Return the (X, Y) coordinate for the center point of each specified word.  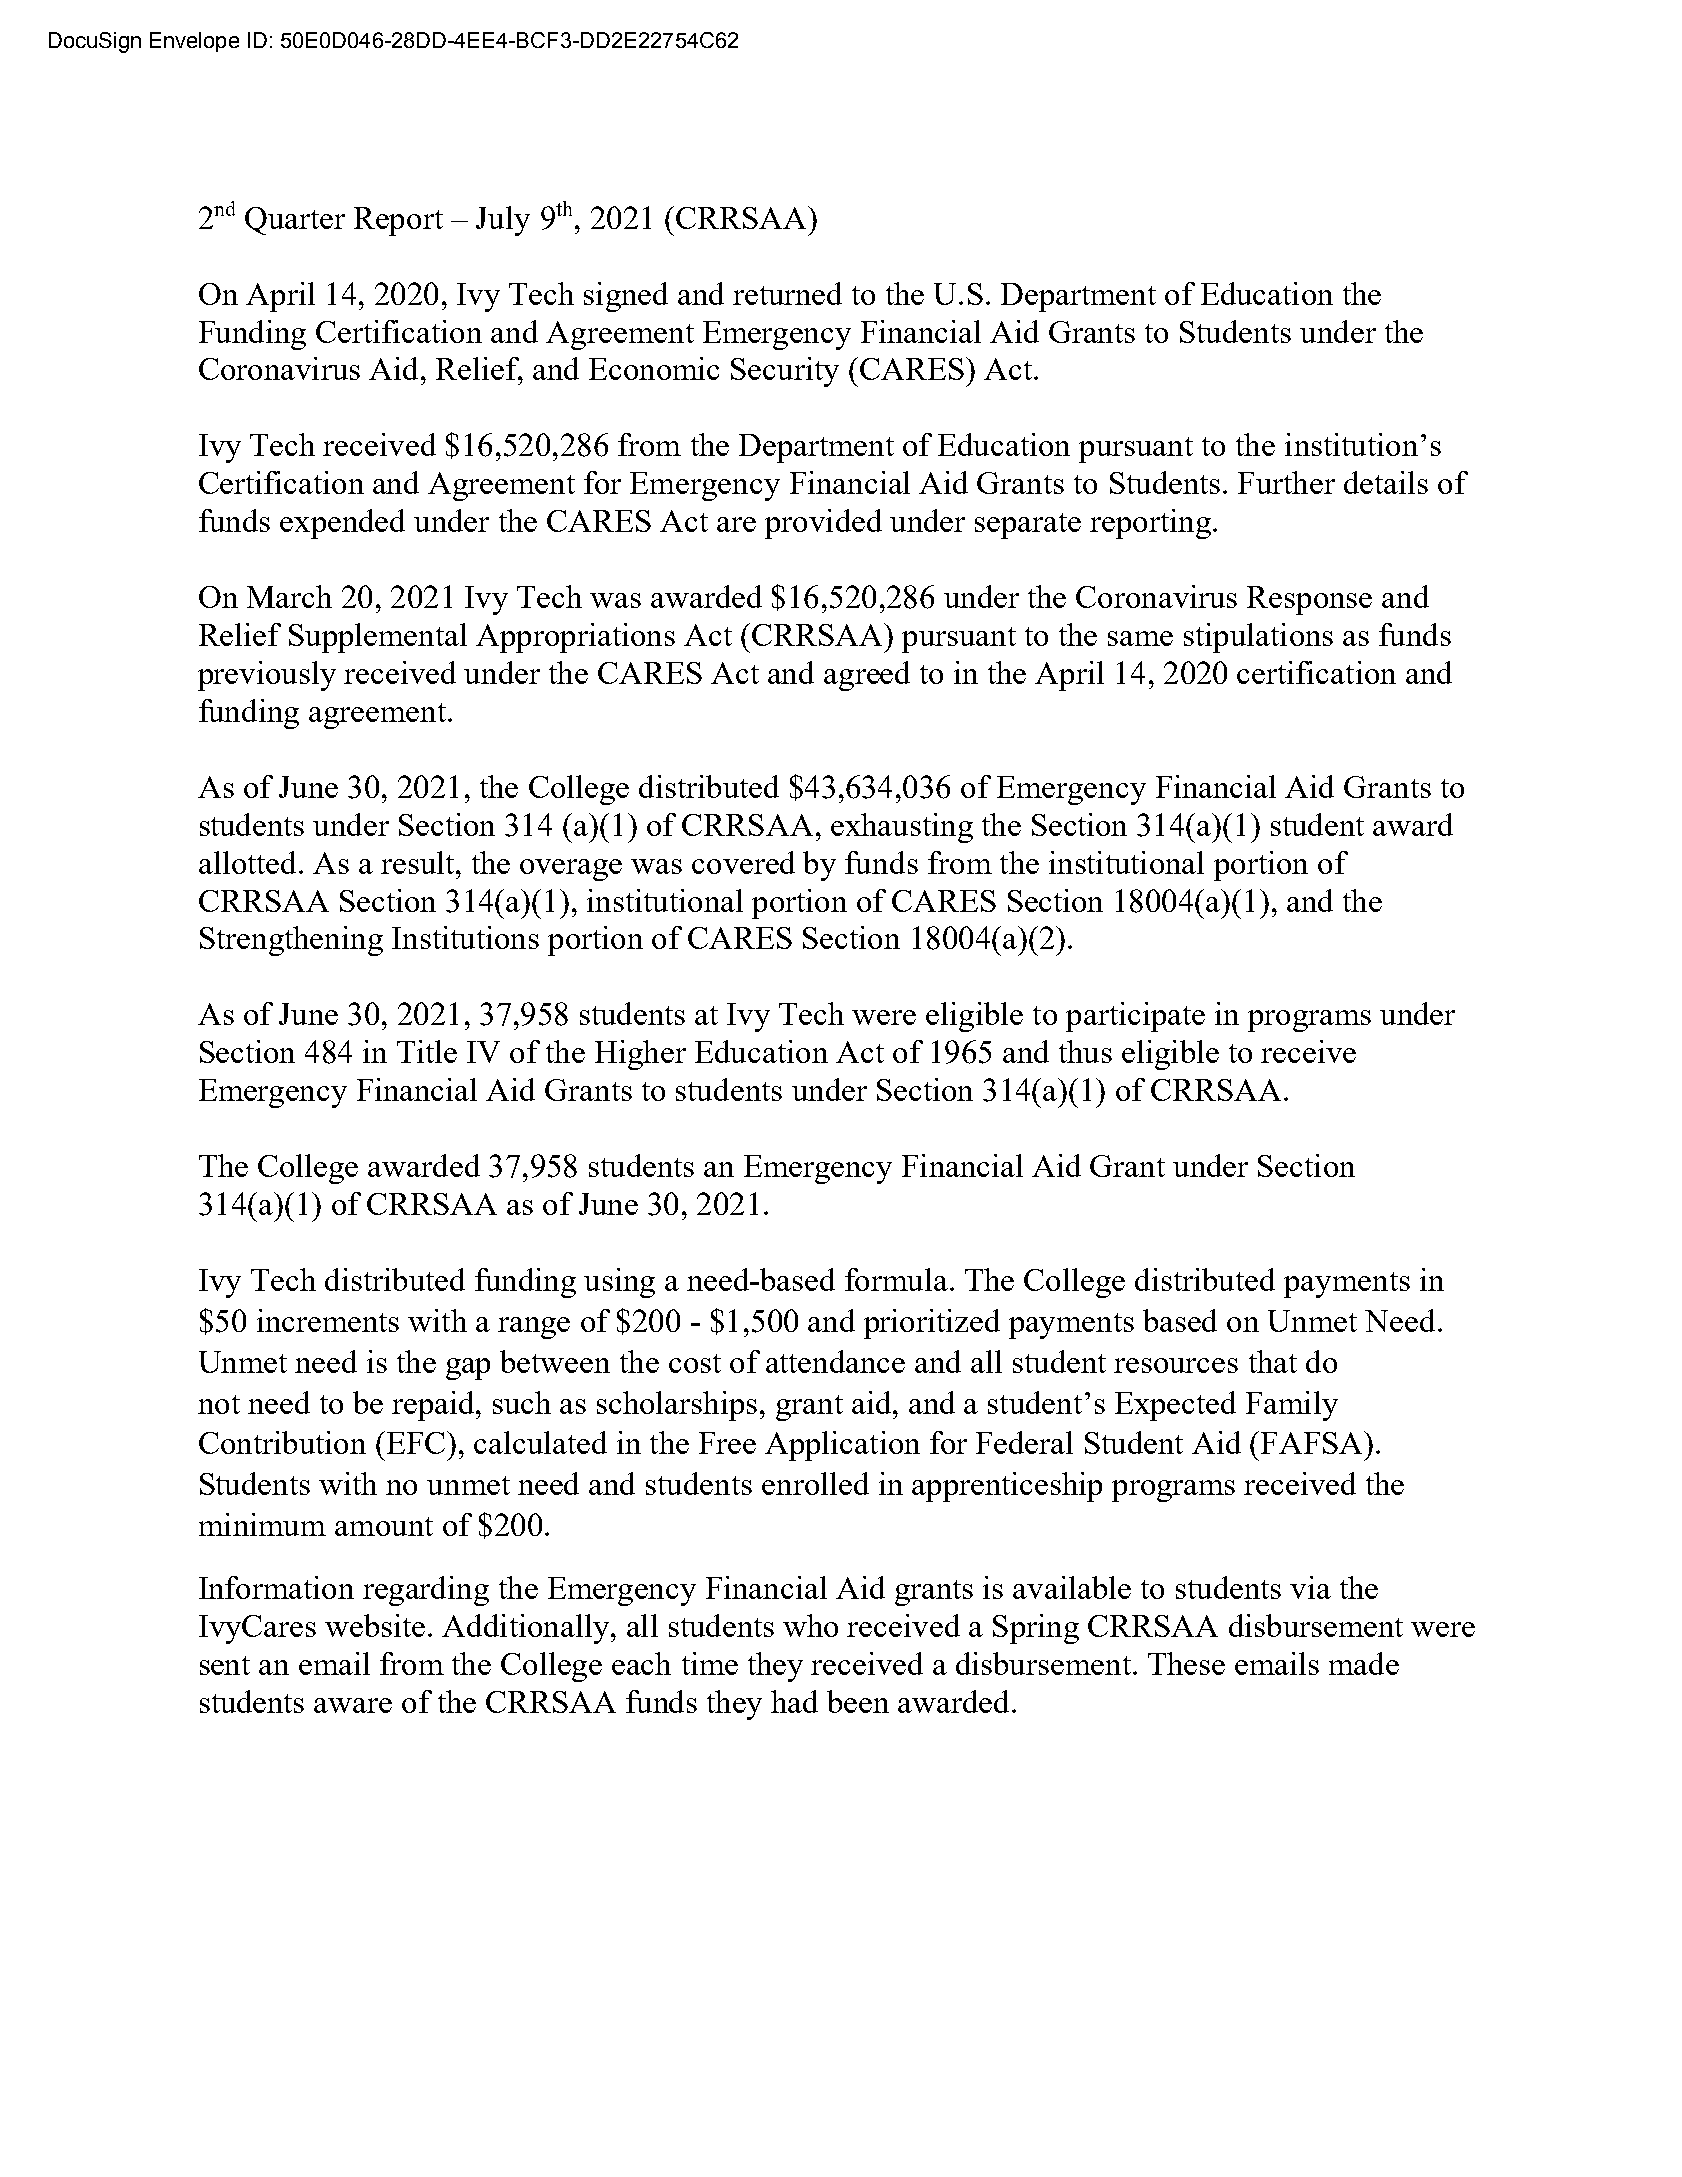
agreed (867, 676)
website (375, 1625)
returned (787, 293)
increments (328, 1320)
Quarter (295, 221)
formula (896, 1279)
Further (1286, 482)
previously (267, 676)
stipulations (1258, 638)
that (1273, 1361)
